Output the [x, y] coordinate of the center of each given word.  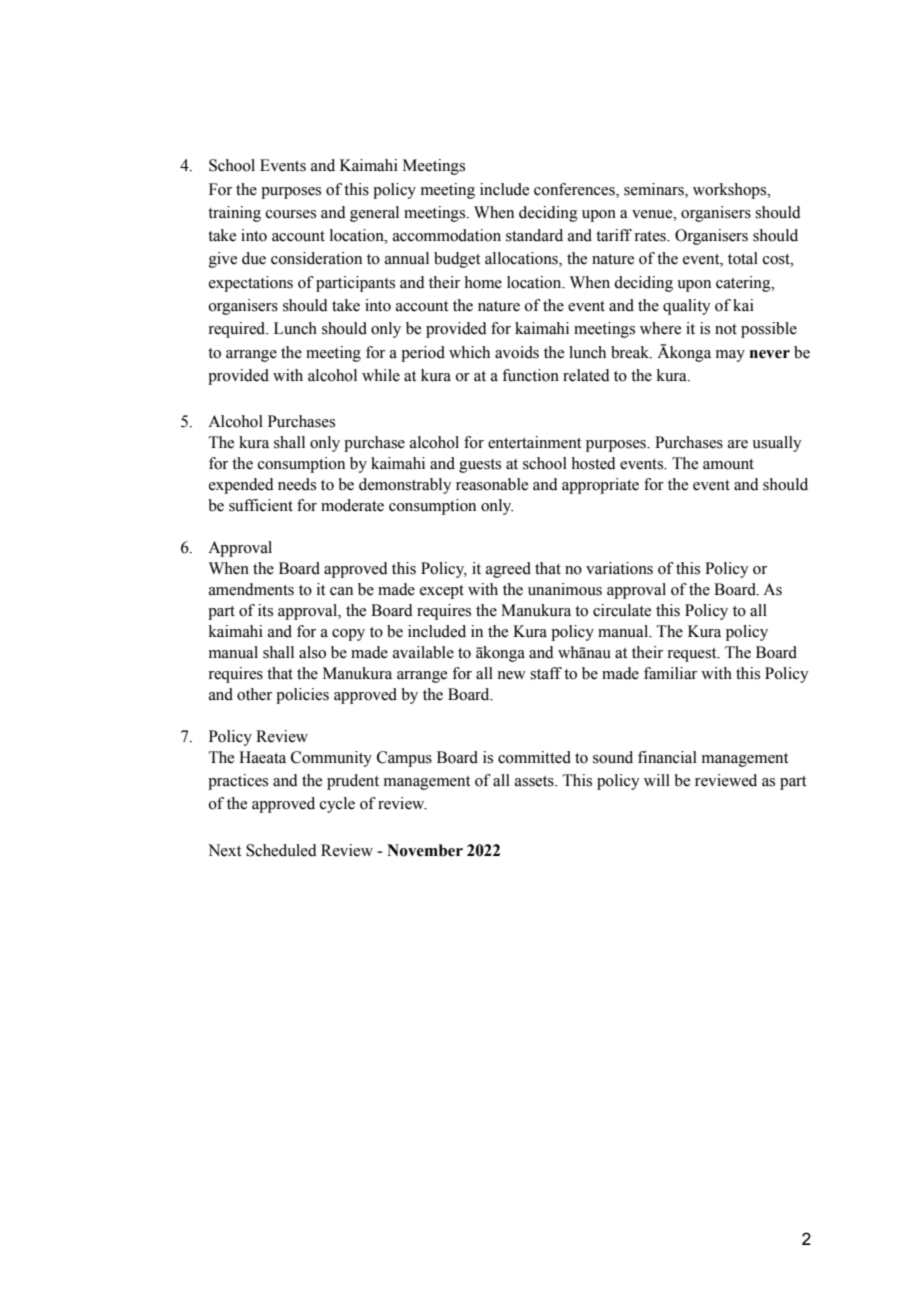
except [442, 592]
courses [291, 214]
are [738, 444]
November [425, 850]
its [265, 610]
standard [534, 235]
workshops [731, 191]
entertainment [534, 442]
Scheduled [281, 850]
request [693, 655]
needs [297, 484]
